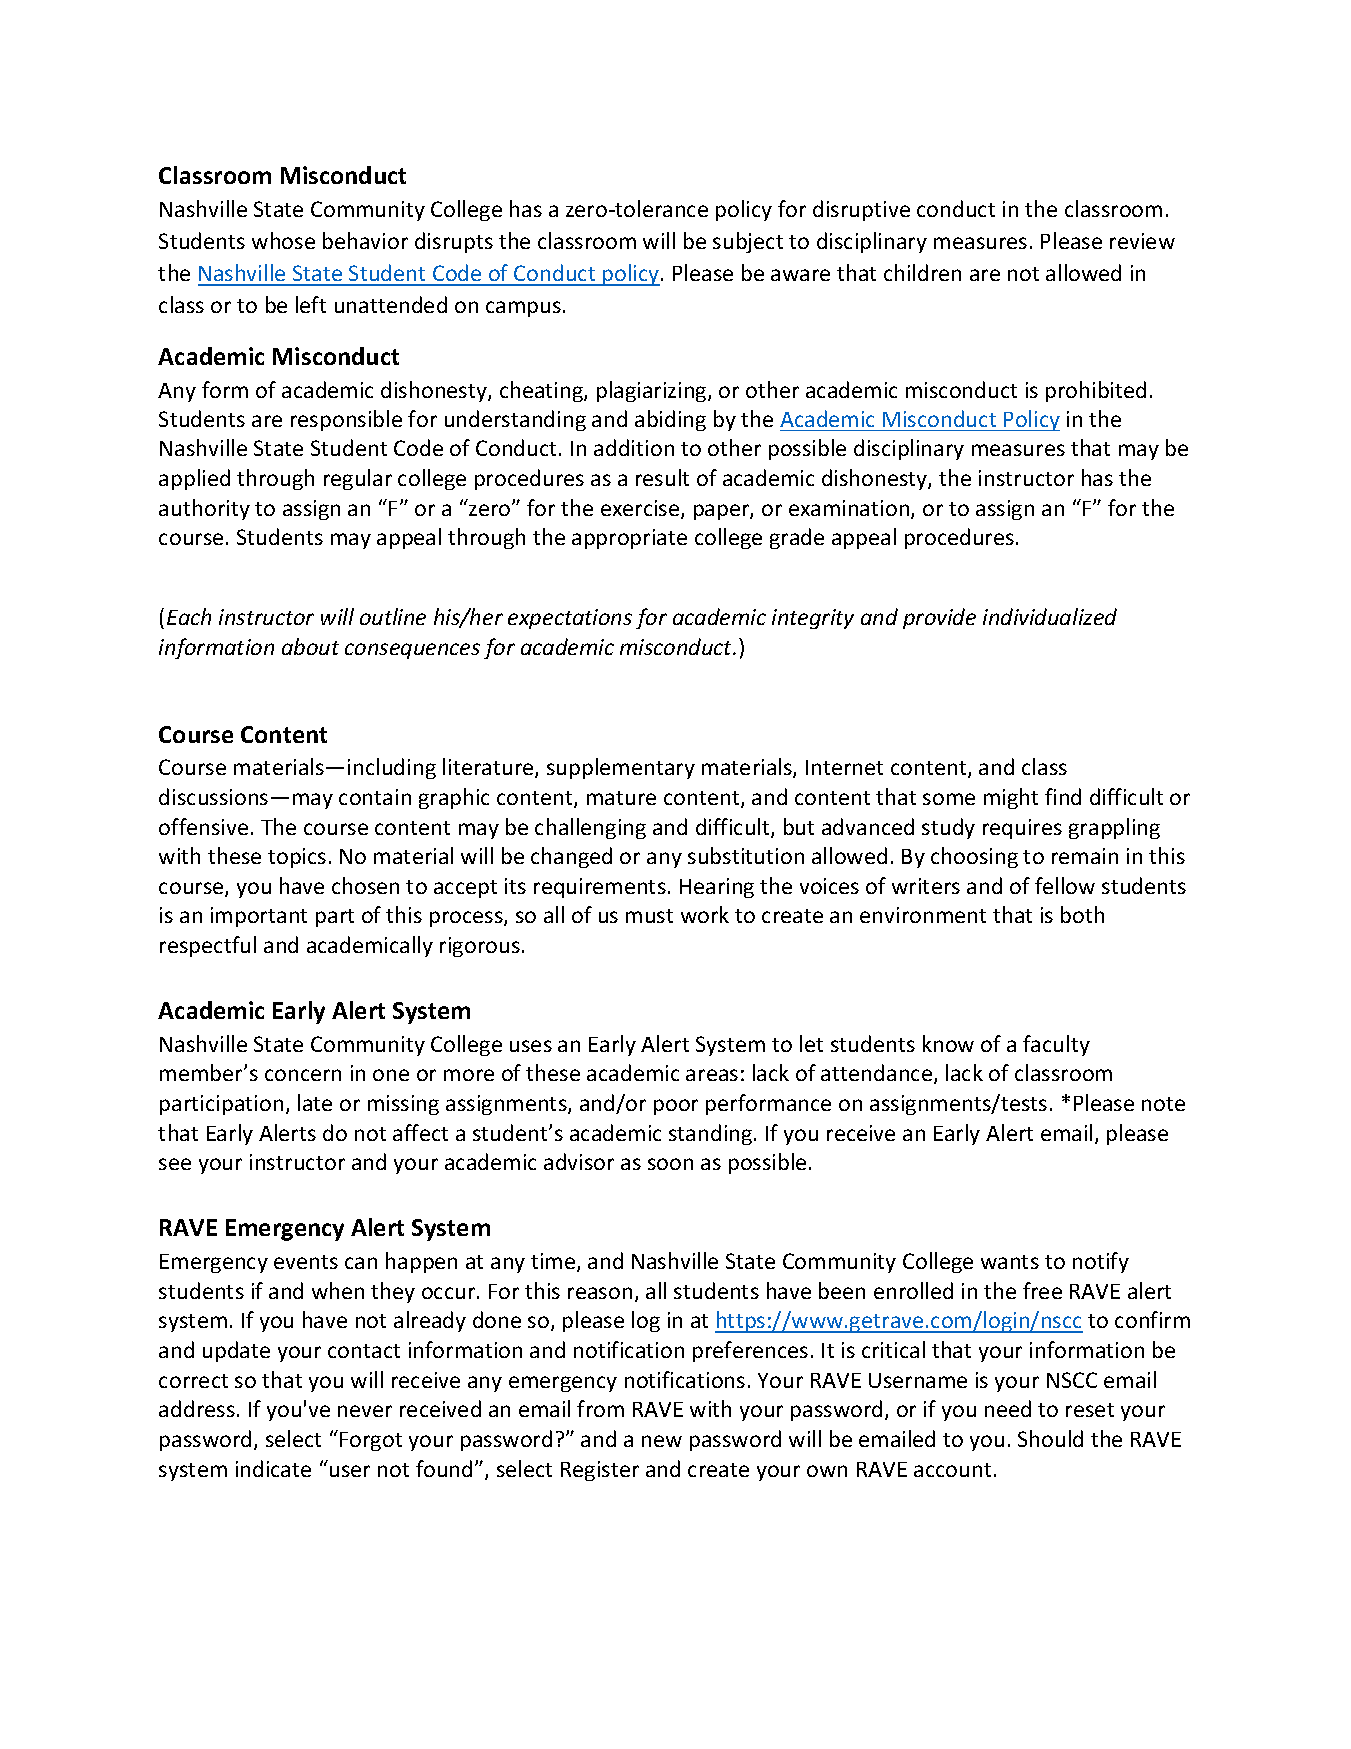 The image size is (1351, 1749). What do you see at coordinates (358, 479) in the screenshot?
I see `regular` at bounding box center [358, 479].
